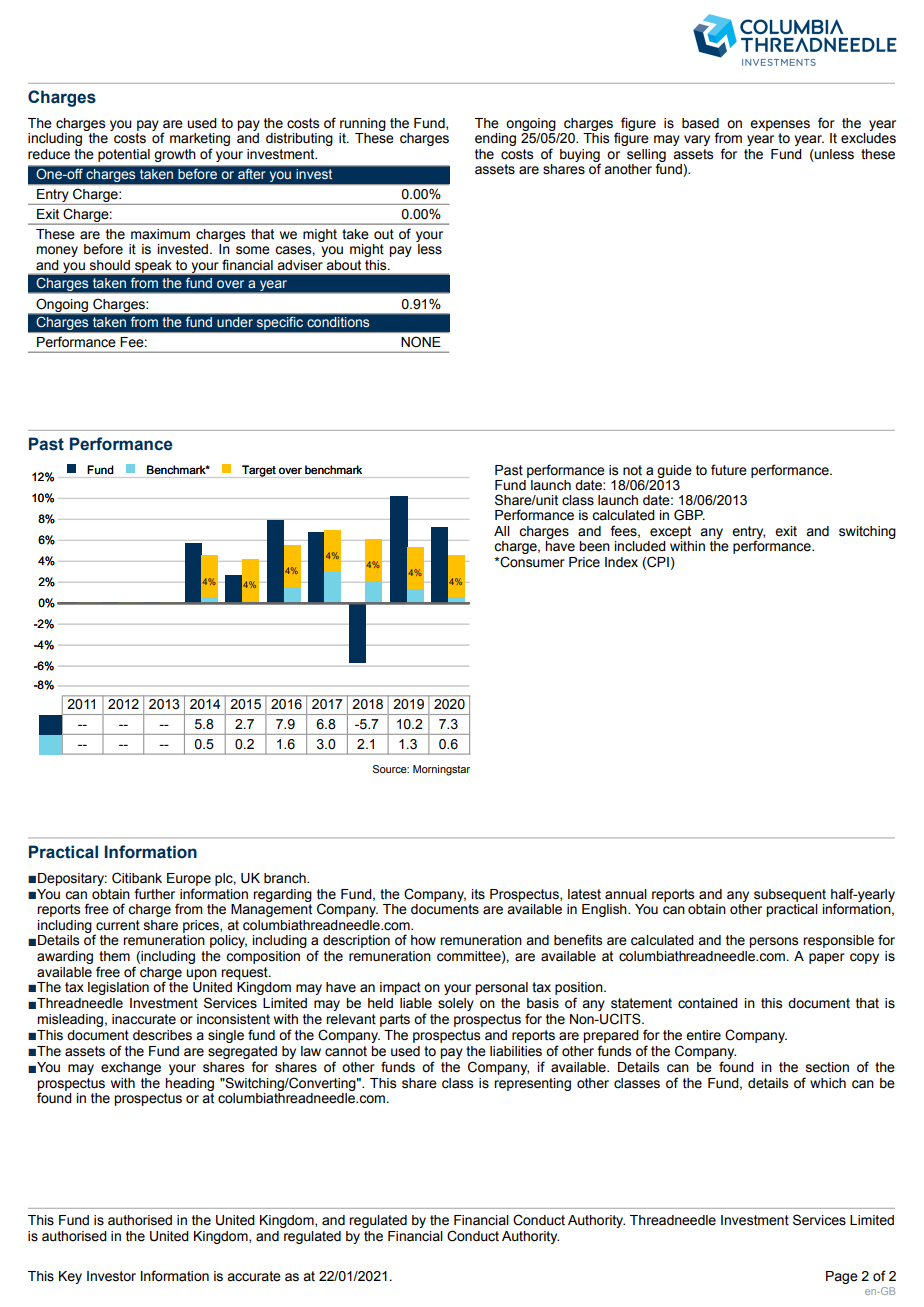 The width and height of the document is (924, 1307). I want to click on expenses, so click(780, 125).
